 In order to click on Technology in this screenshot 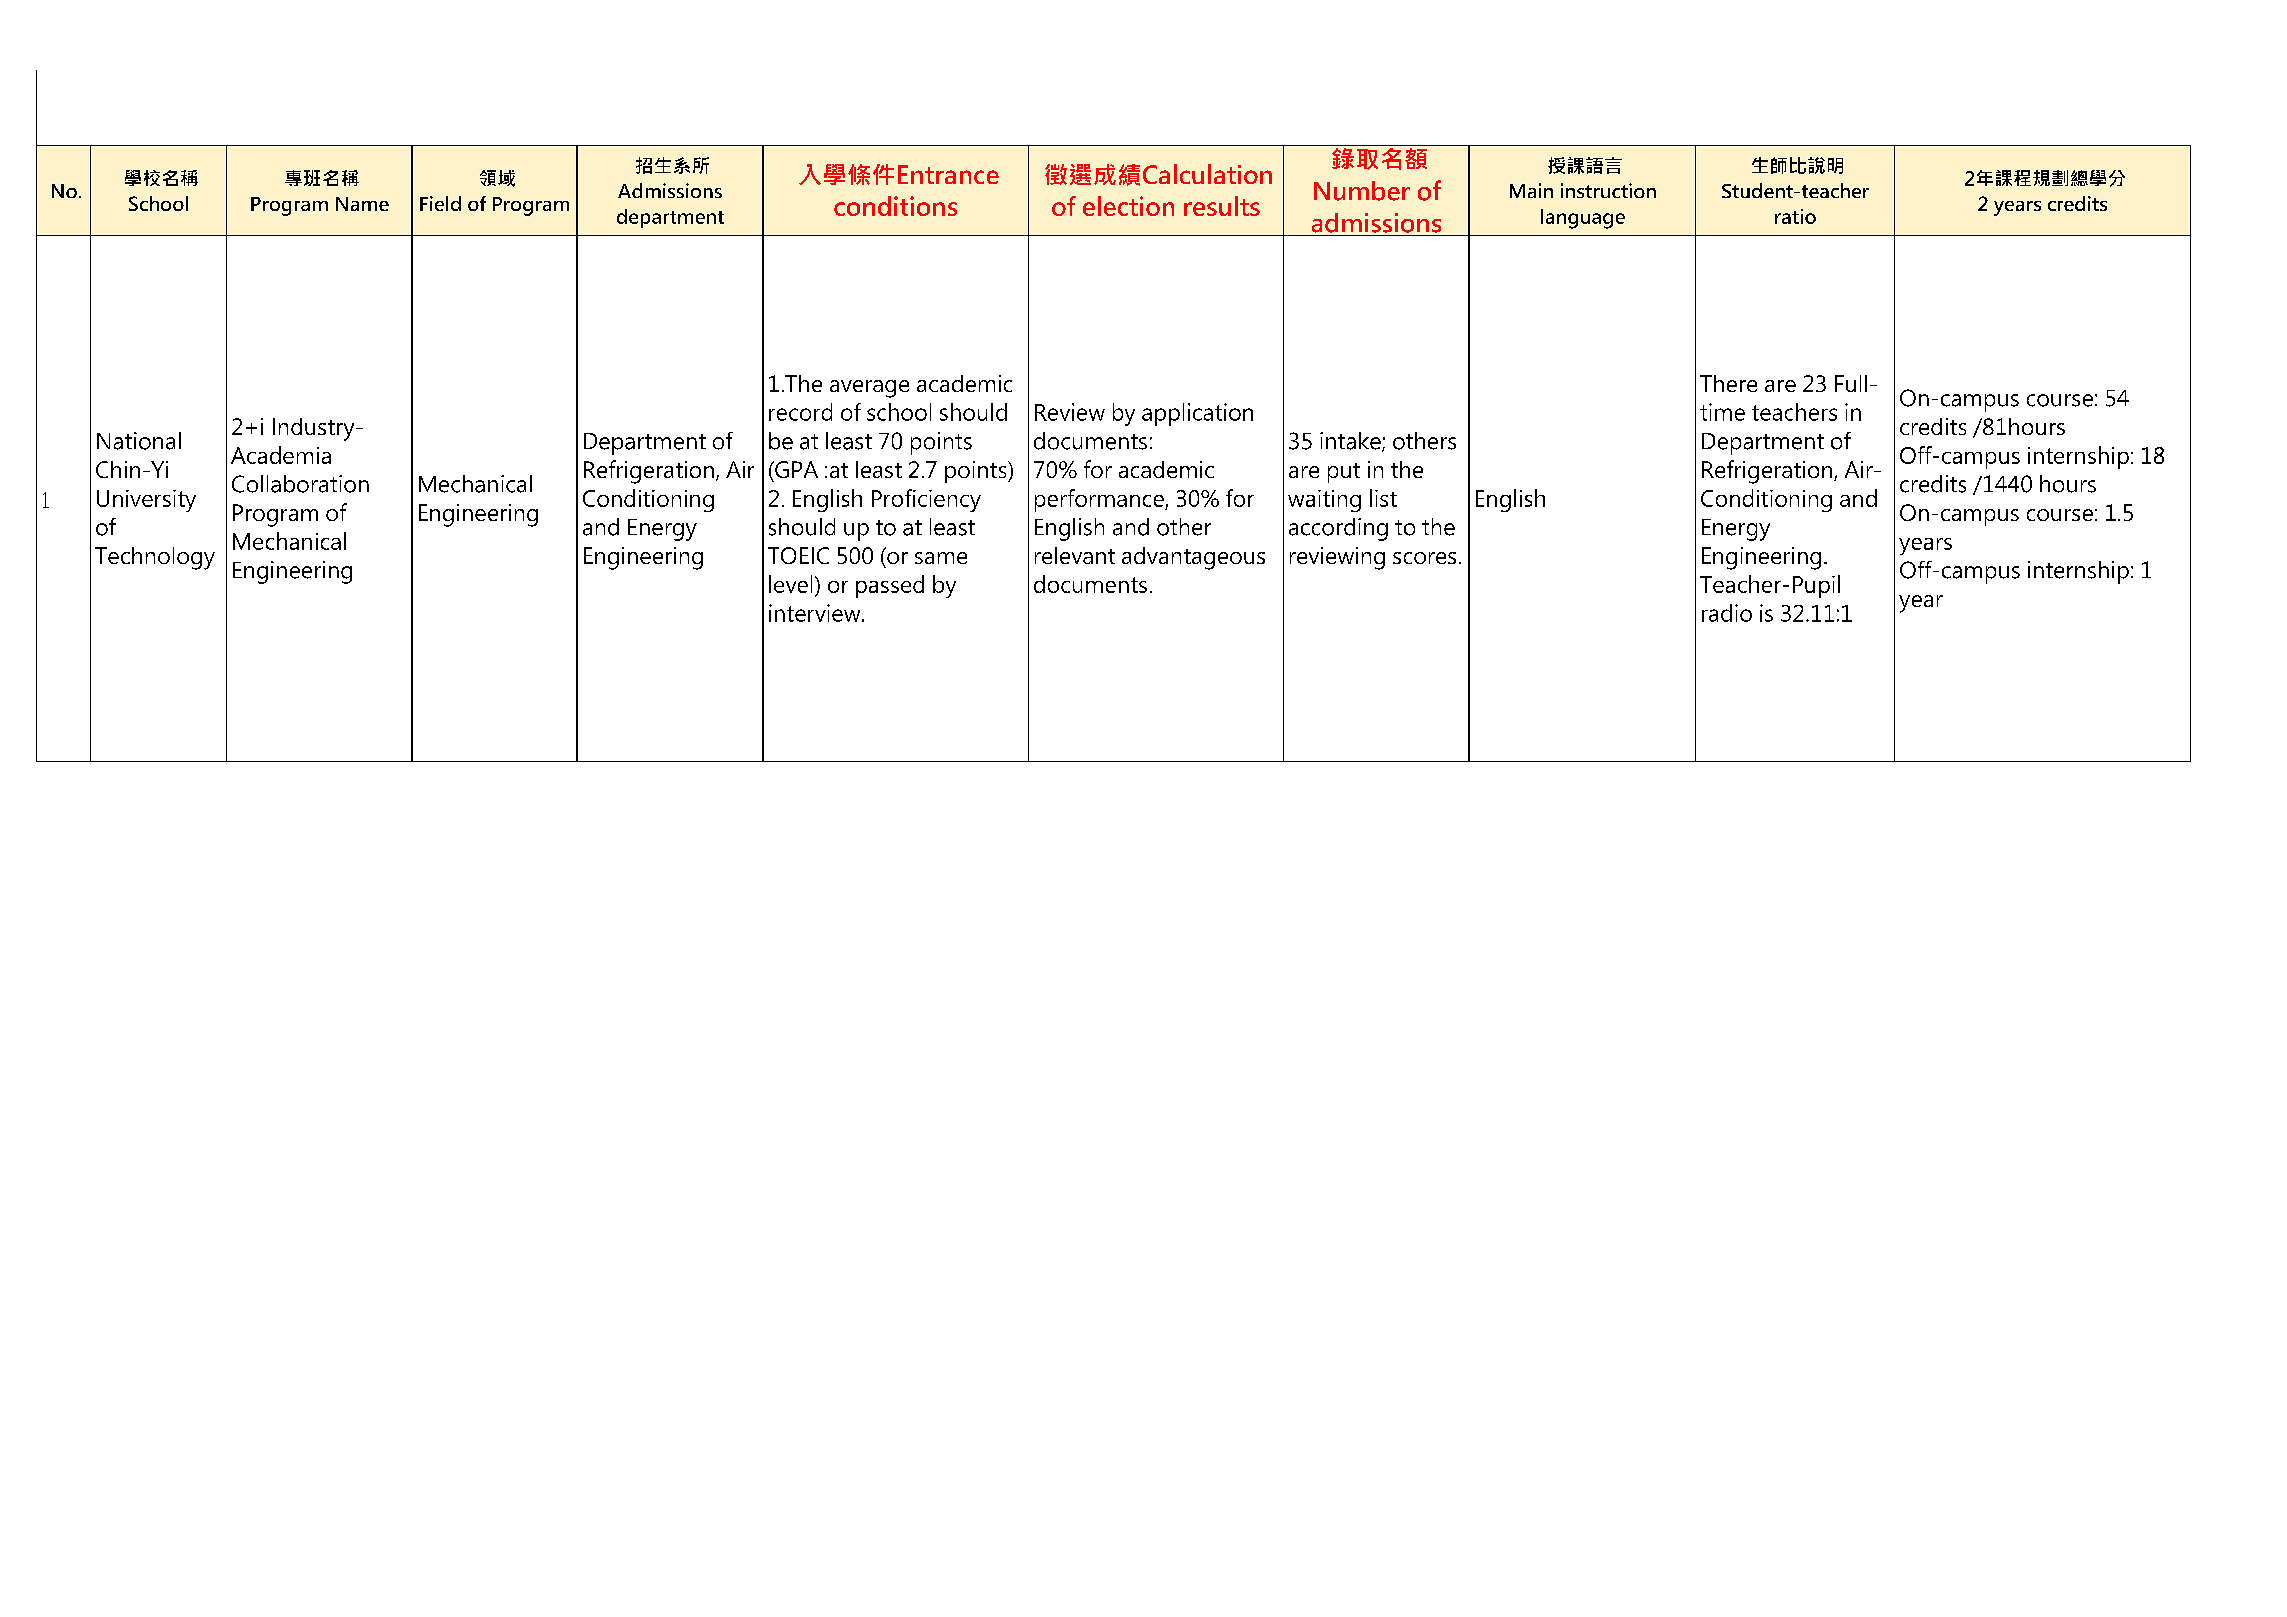, I will do `click(155, 558)`.
